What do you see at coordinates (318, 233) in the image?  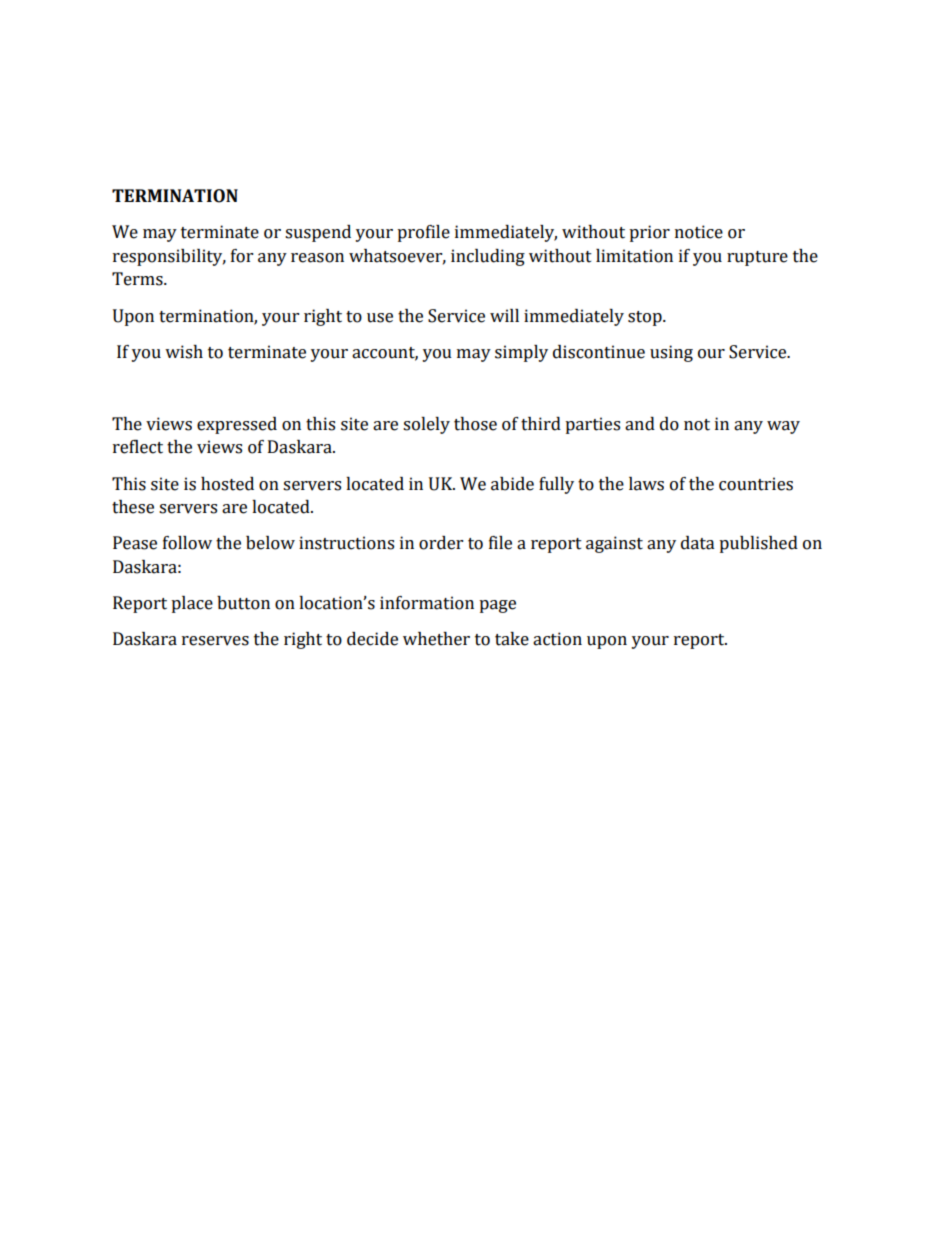 I see `suspend` at bounding box center [318, 233].
